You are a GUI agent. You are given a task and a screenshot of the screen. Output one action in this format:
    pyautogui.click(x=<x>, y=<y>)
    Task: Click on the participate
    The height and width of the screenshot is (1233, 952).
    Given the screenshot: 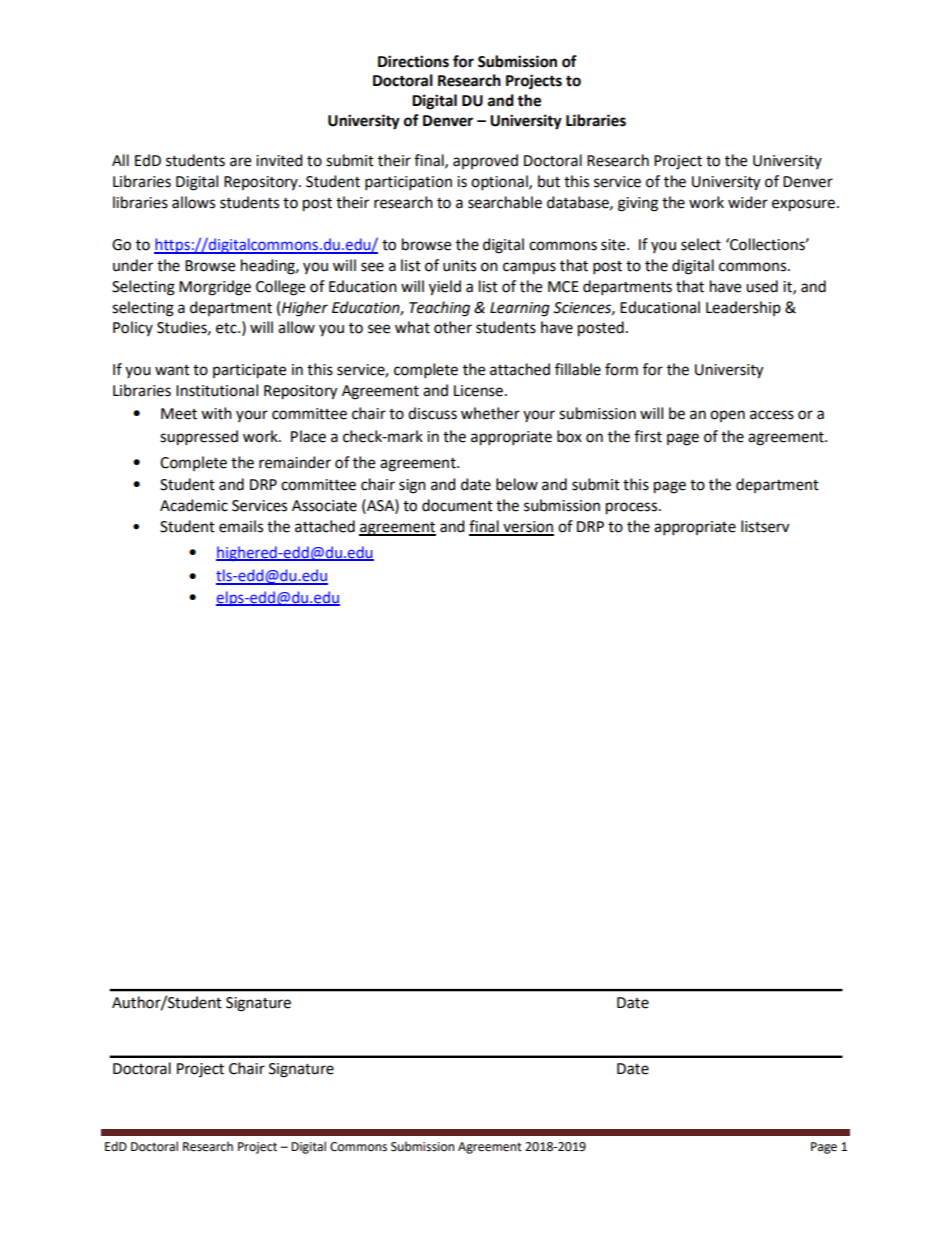 What is the action you would take?
    pyautogui.click(x=249, y=371)
